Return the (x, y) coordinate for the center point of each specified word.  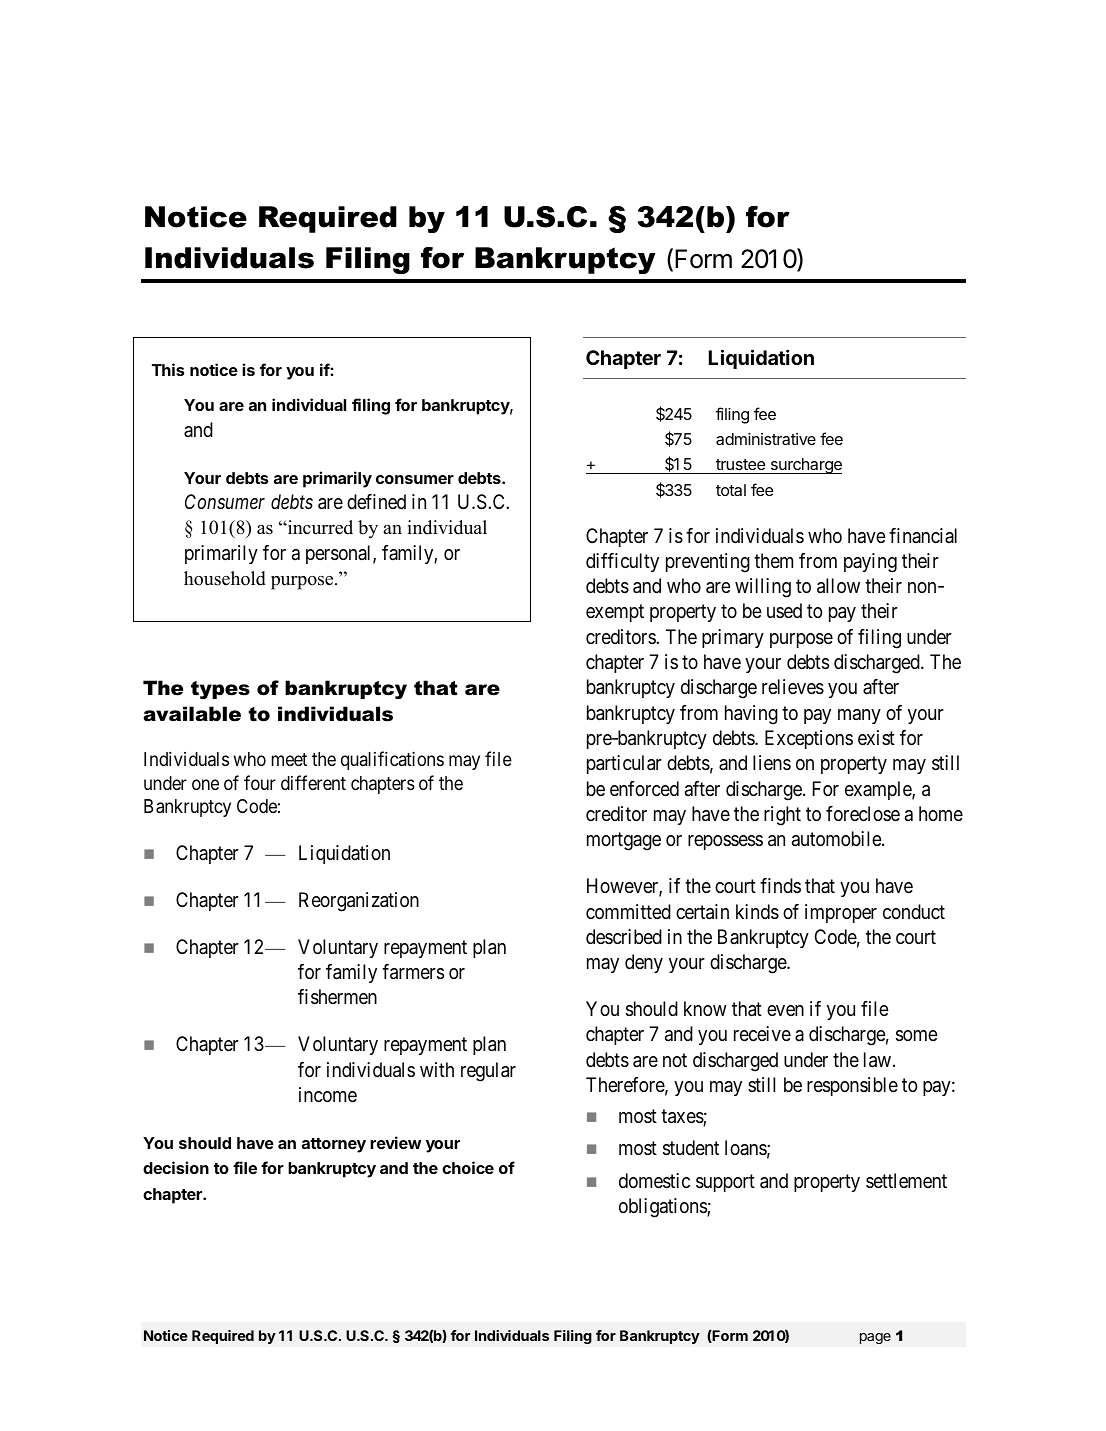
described (624, 937)
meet (289, 759)
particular (624, 764)
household (225, 578)
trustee (740, 464)
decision (176, 1167)
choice (468, 1167)
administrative (766, 439)
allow (838, 586)
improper (841, 913)
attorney (334, 1145)
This (168, 369)
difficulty (622, 562)
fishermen (337, 997)
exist (876, 737)
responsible (852, 1086)
